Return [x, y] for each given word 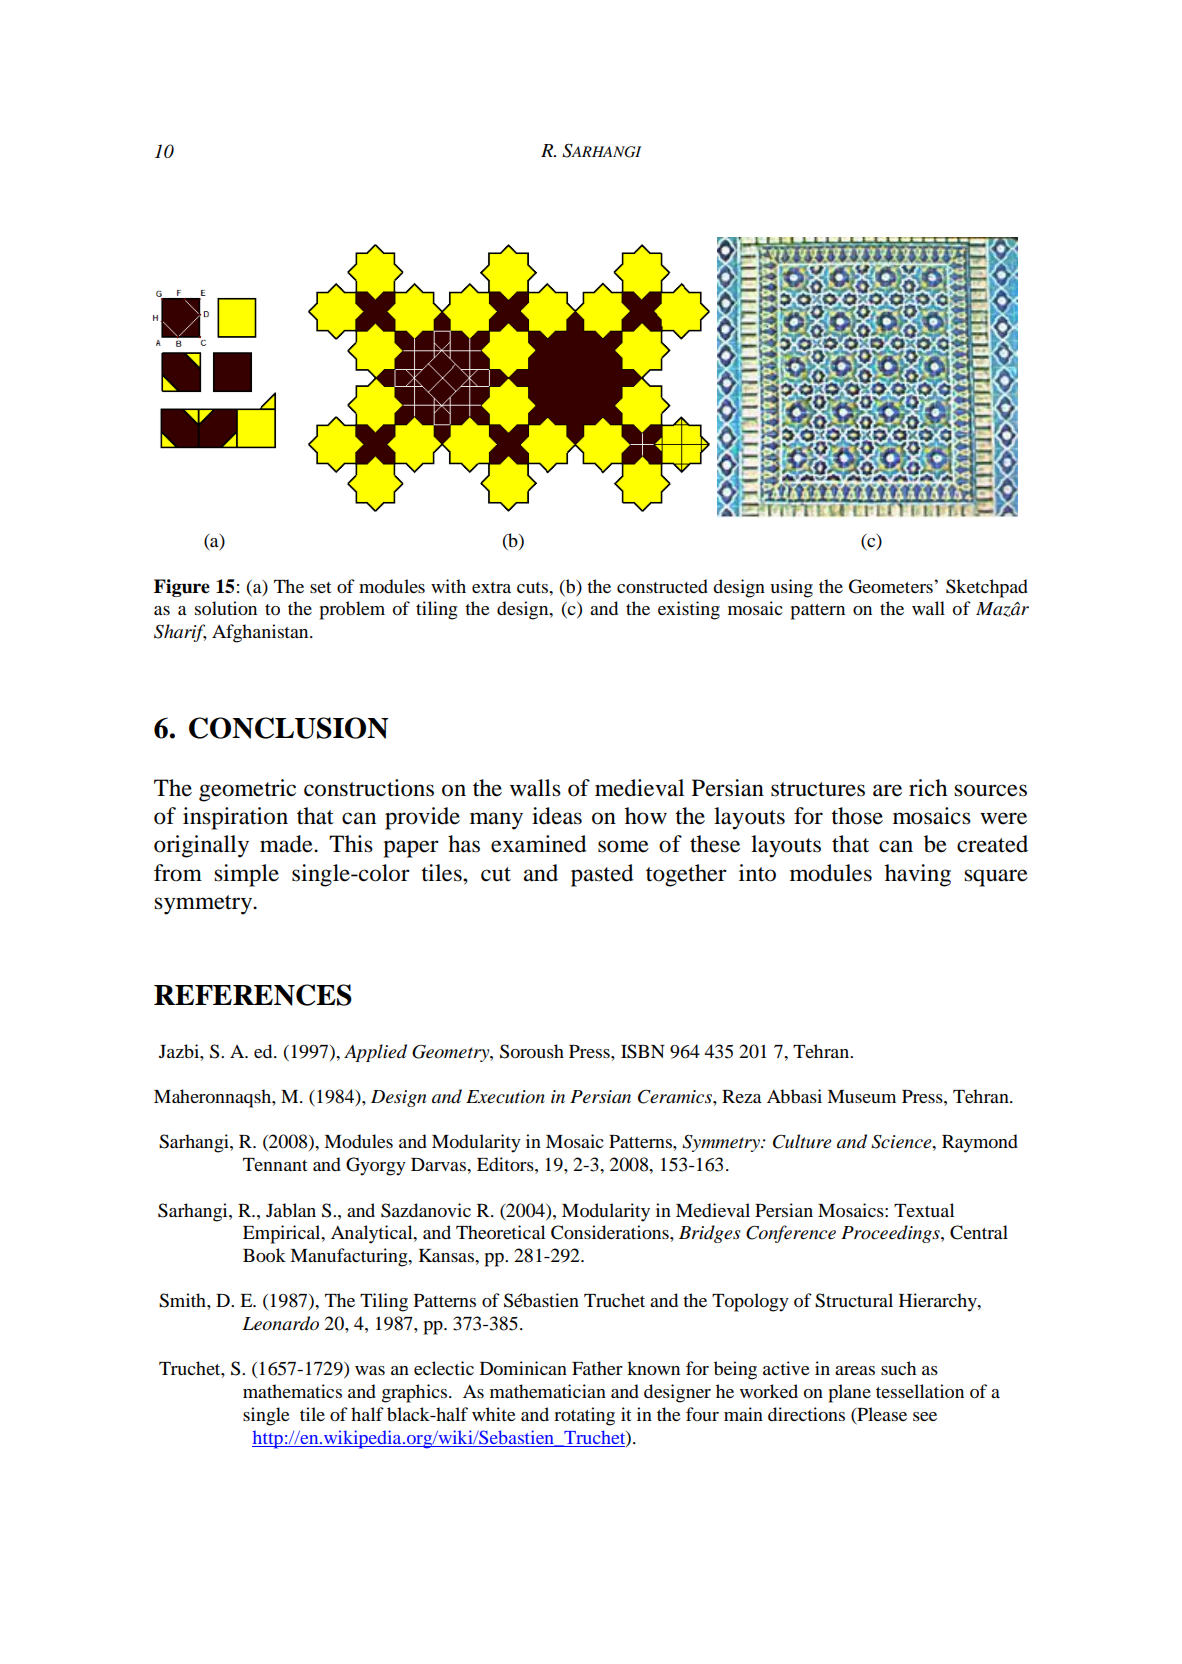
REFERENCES [253, 995]
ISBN [643, 1051]
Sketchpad [987, 588]
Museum [861, 1096]
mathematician [548, 1391]
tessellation [920, 1391]
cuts [533, 587]
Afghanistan [261, 633]
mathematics [292, 1391]
